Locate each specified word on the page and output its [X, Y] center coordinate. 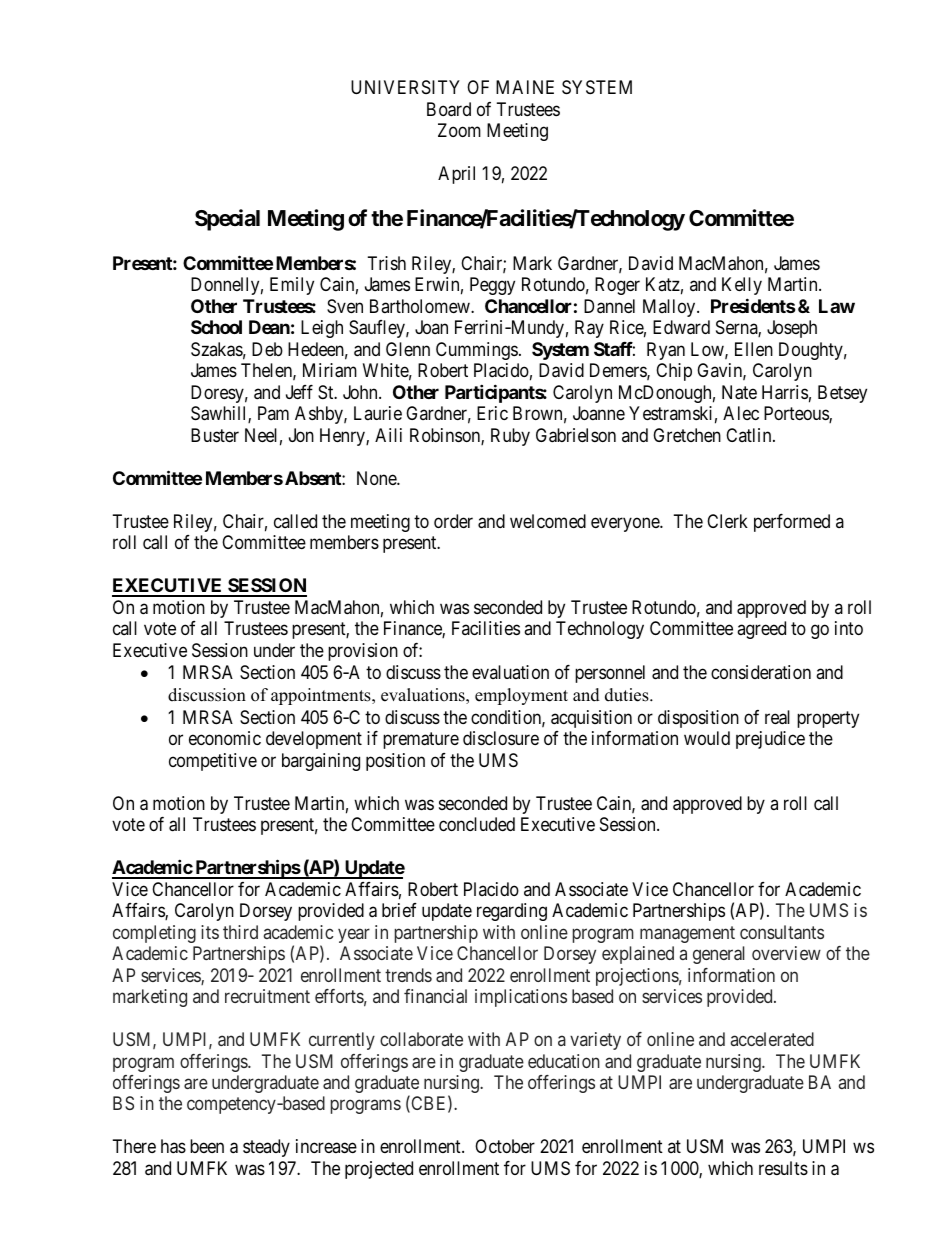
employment [521, 696]
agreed [761, 630]
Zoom [459, 130]
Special [227, 220]
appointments [322, 696]
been [207, 1146]
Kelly [742, 286]
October [505, 1146]
